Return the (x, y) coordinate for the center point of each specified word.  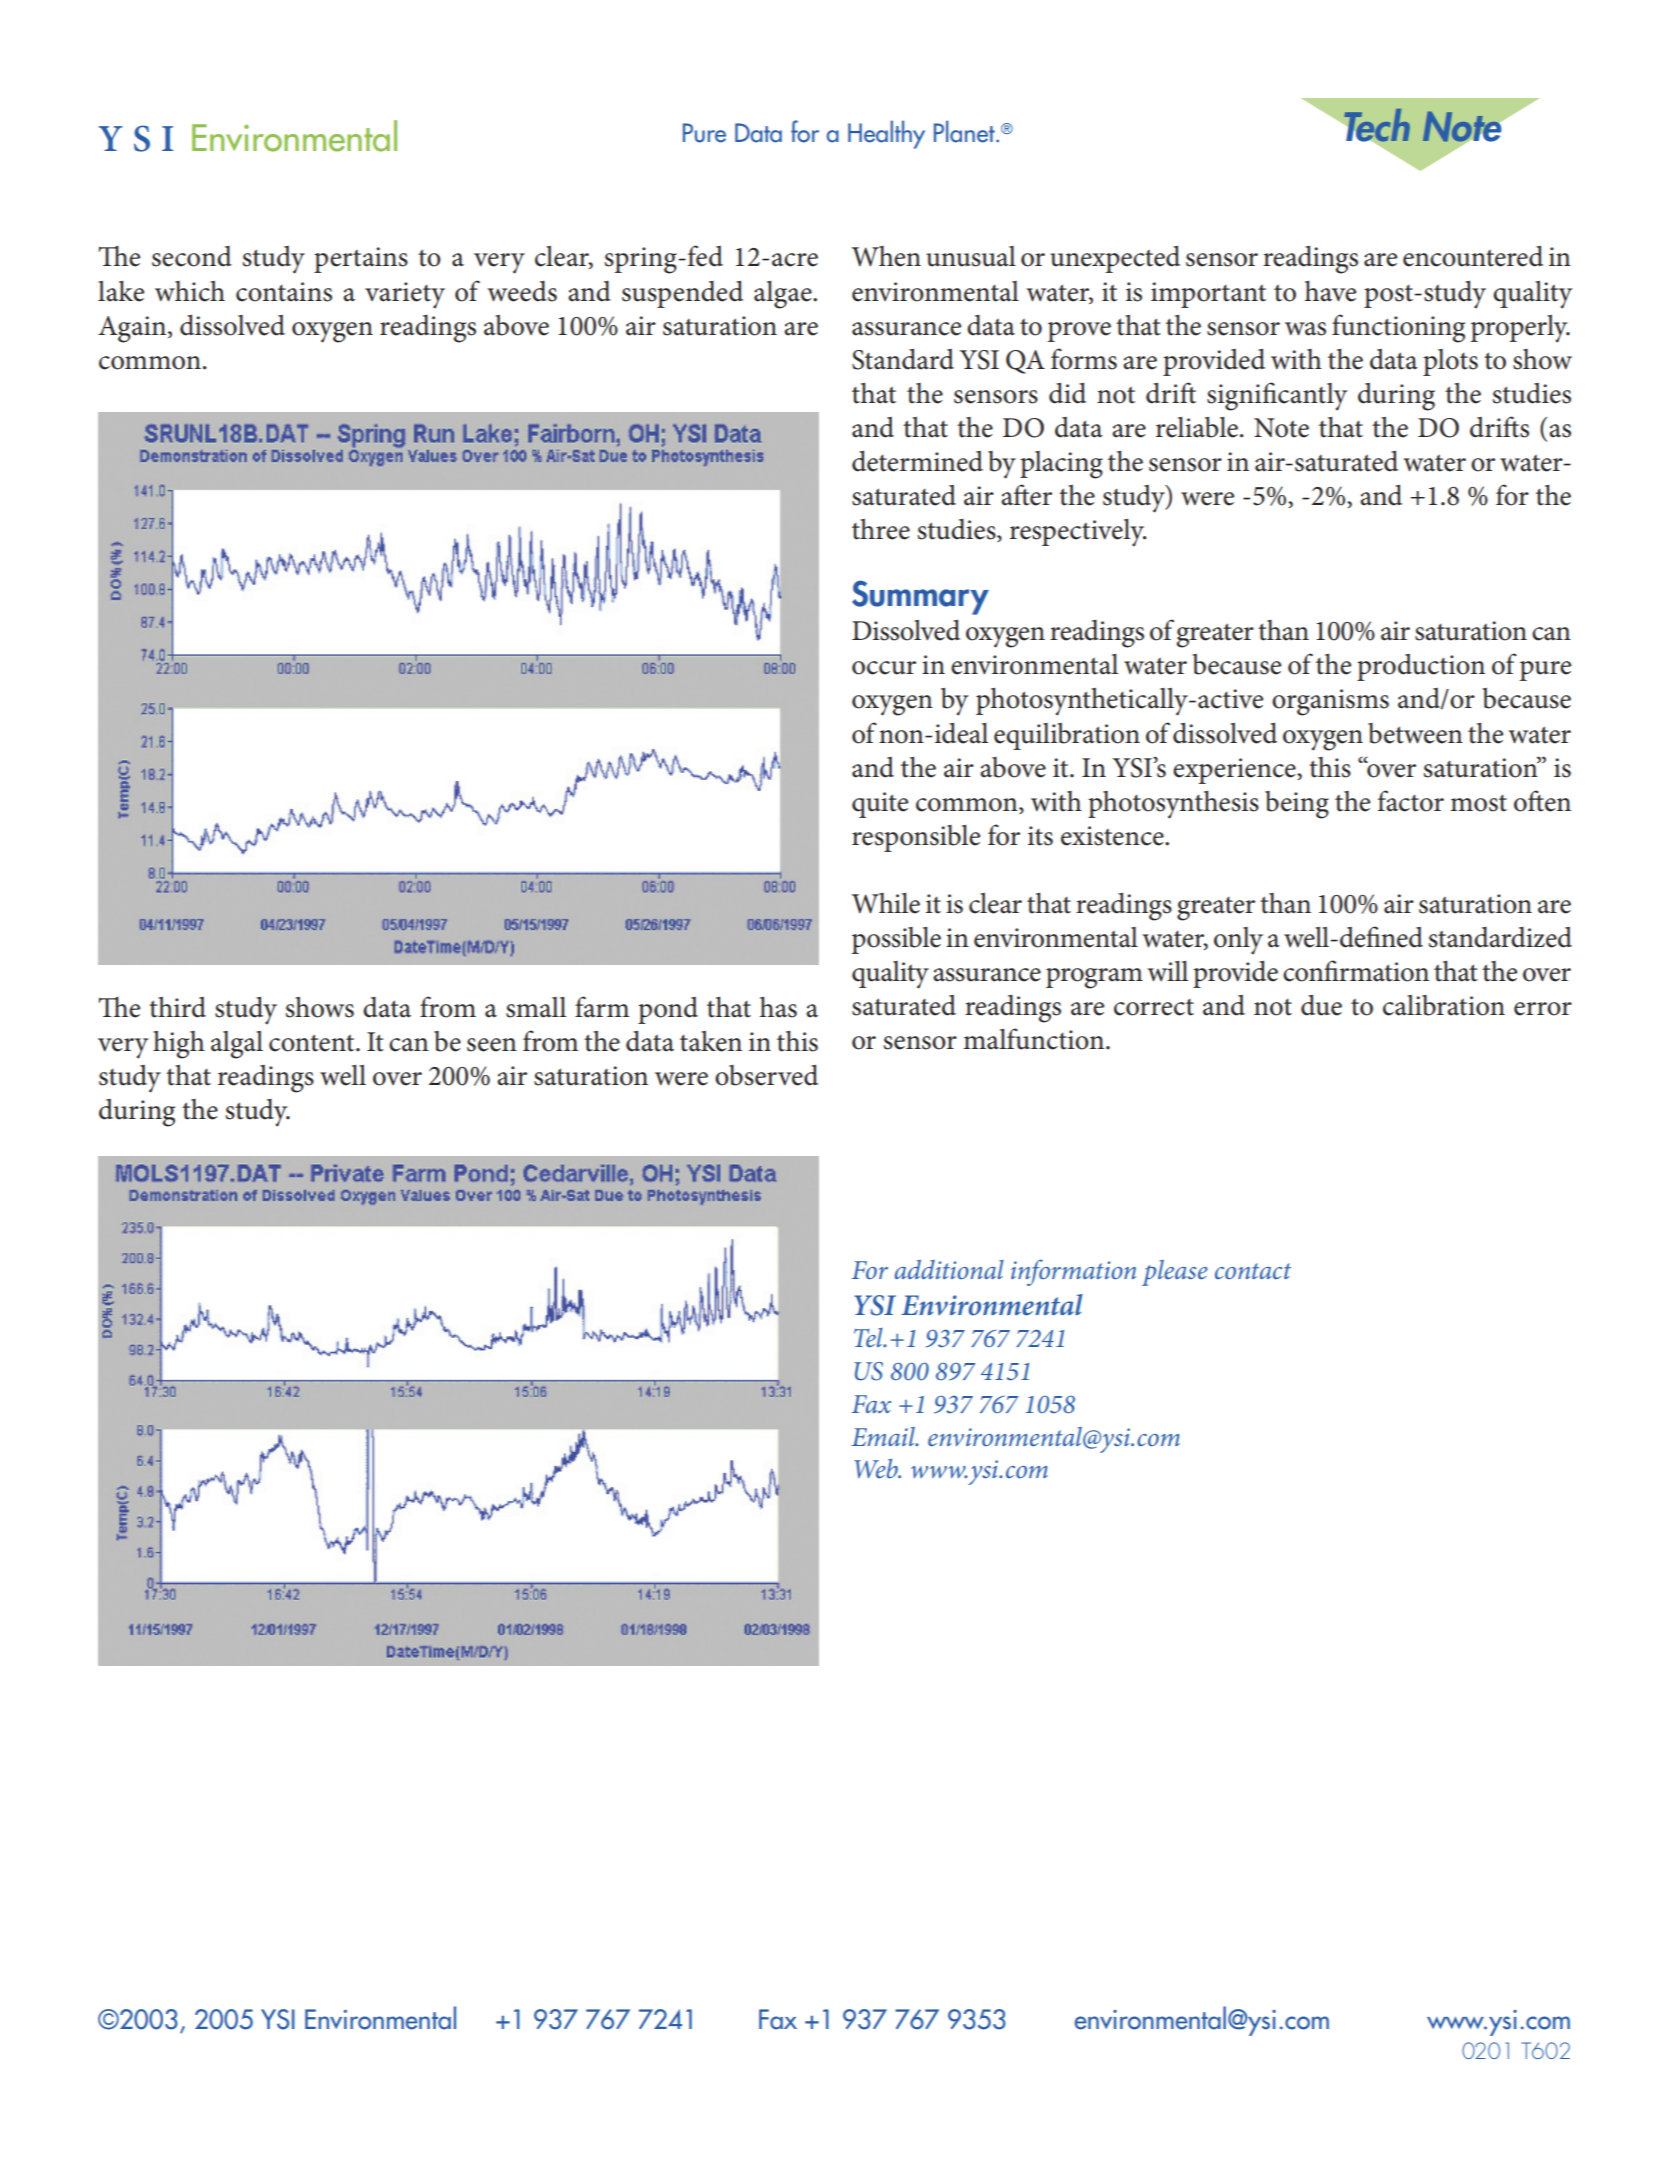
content (313, 1043)
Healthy (886, 134)
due (1321, 1005)
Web (877, 1468)
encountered (1473, 256)
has (778, 1007)
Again (132, 329)
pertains (361, 260)
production (1421, 667)
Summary (920, 597)
